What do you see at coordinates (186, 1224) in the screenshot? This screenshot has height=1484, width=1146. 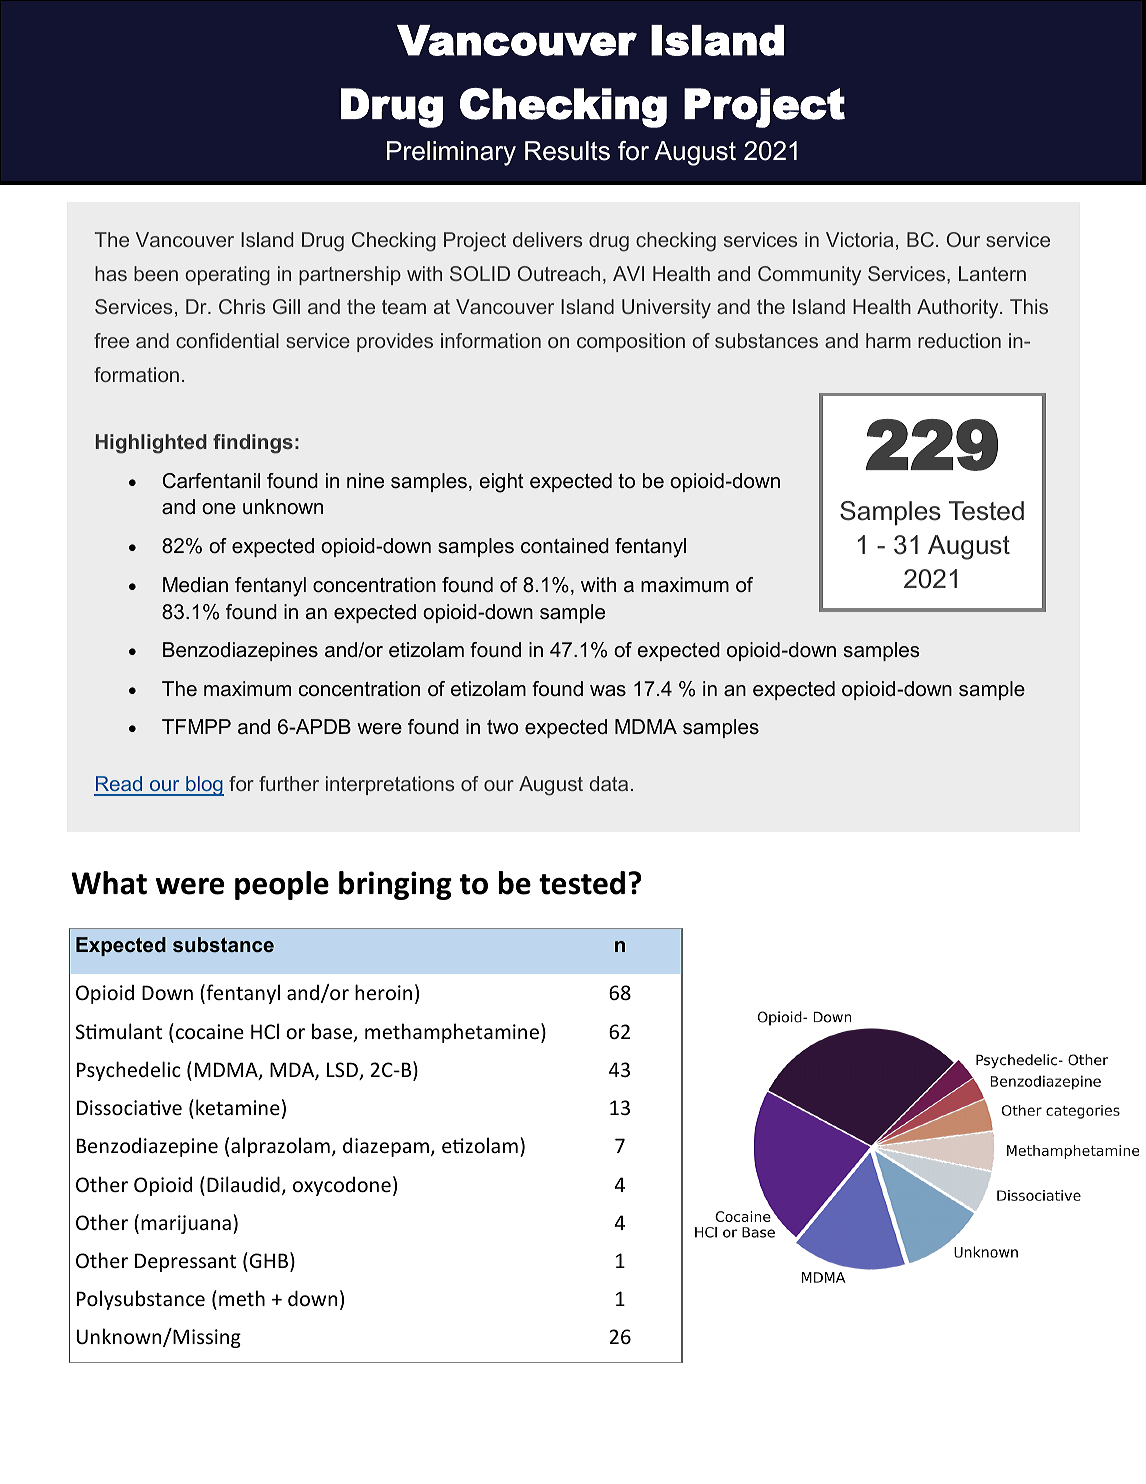 I see `marijuana` at bounding box center [186, 1224].
